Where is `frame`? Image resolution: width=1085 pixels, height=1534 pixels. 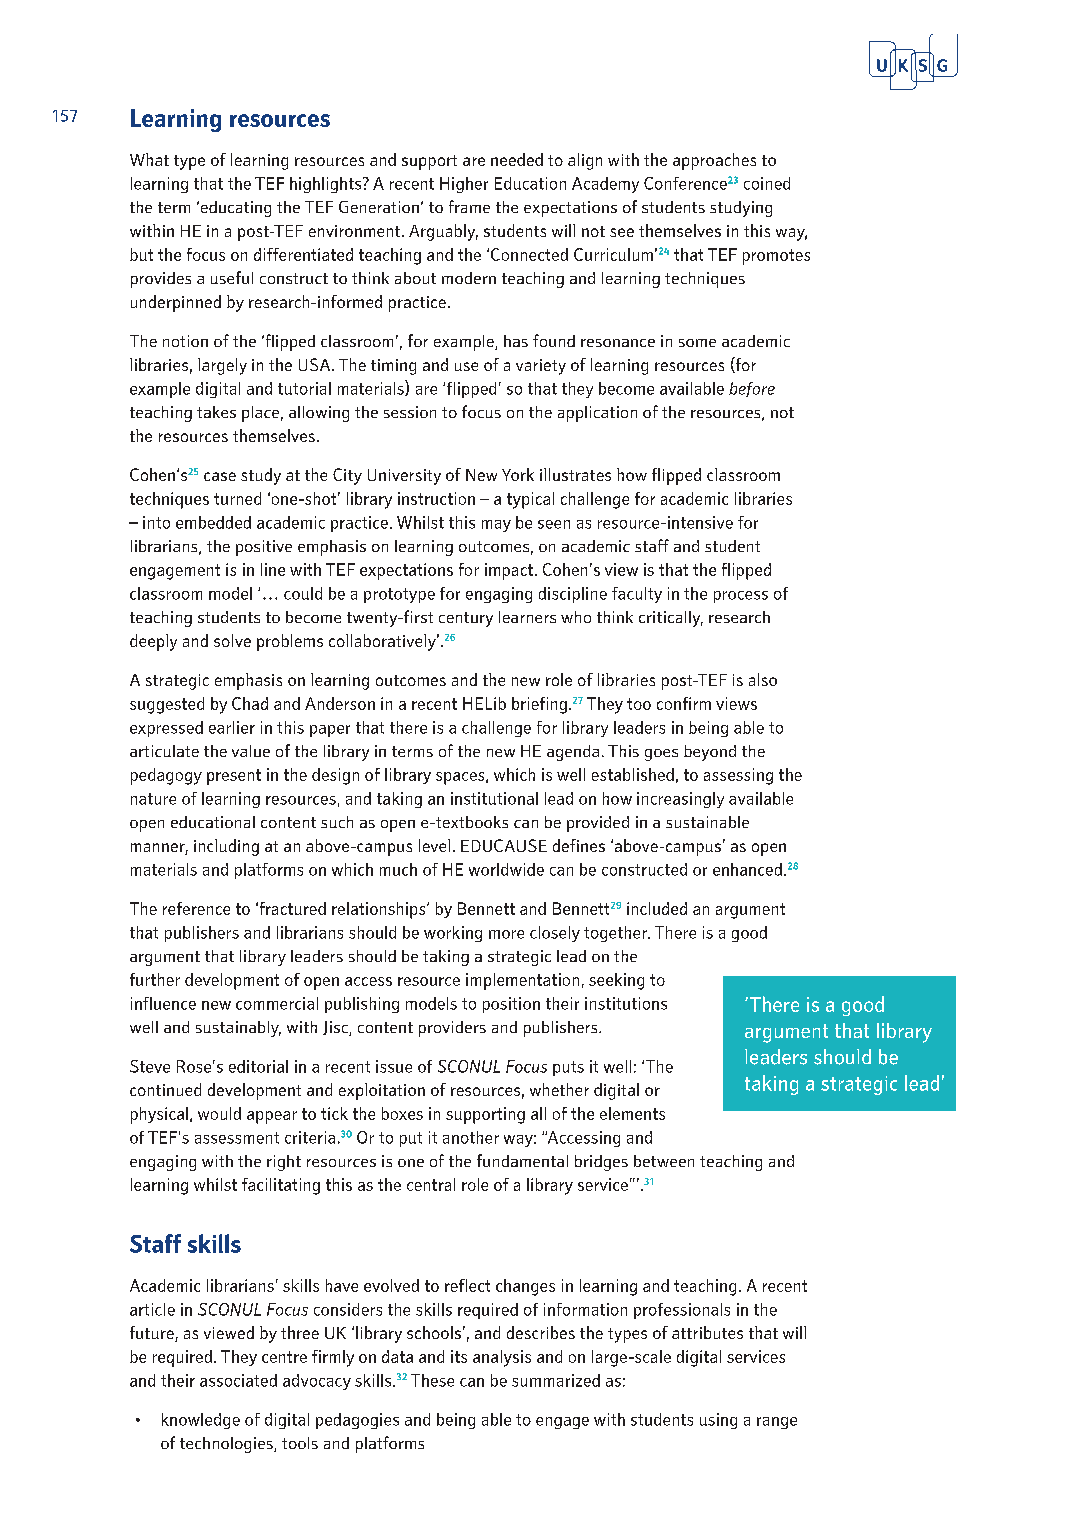
frame is located at coordinates (469, 206).
